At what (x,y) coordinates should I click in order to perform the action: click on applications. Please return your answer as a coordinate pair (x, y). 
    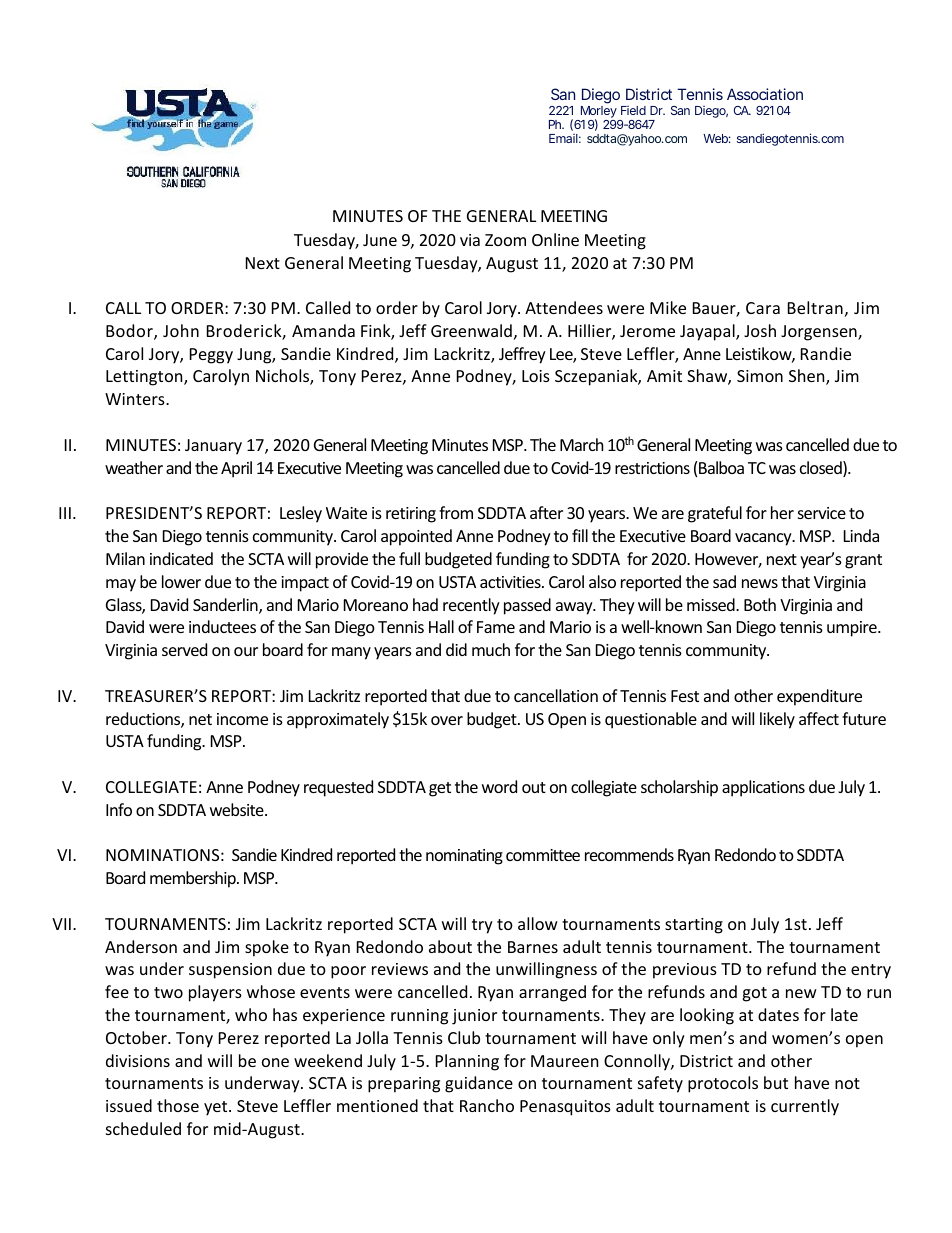
    Looking at the image, I should click on (763, 788).
